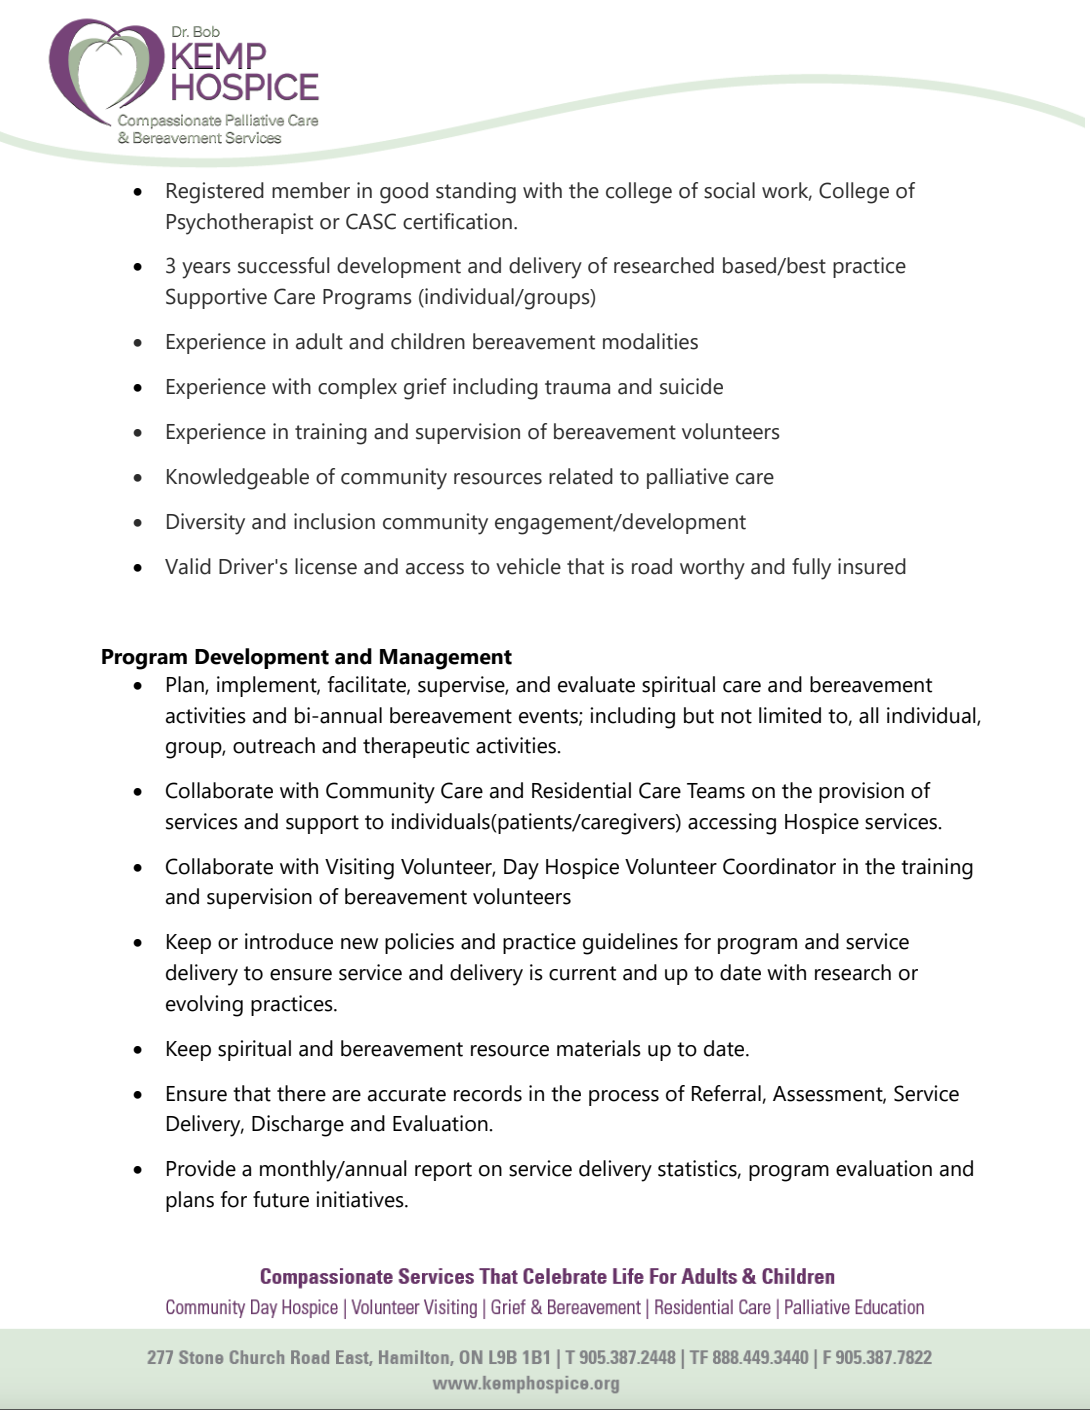 The image size is (1090, 1410). I want to click on future, so click(281, 1199).
